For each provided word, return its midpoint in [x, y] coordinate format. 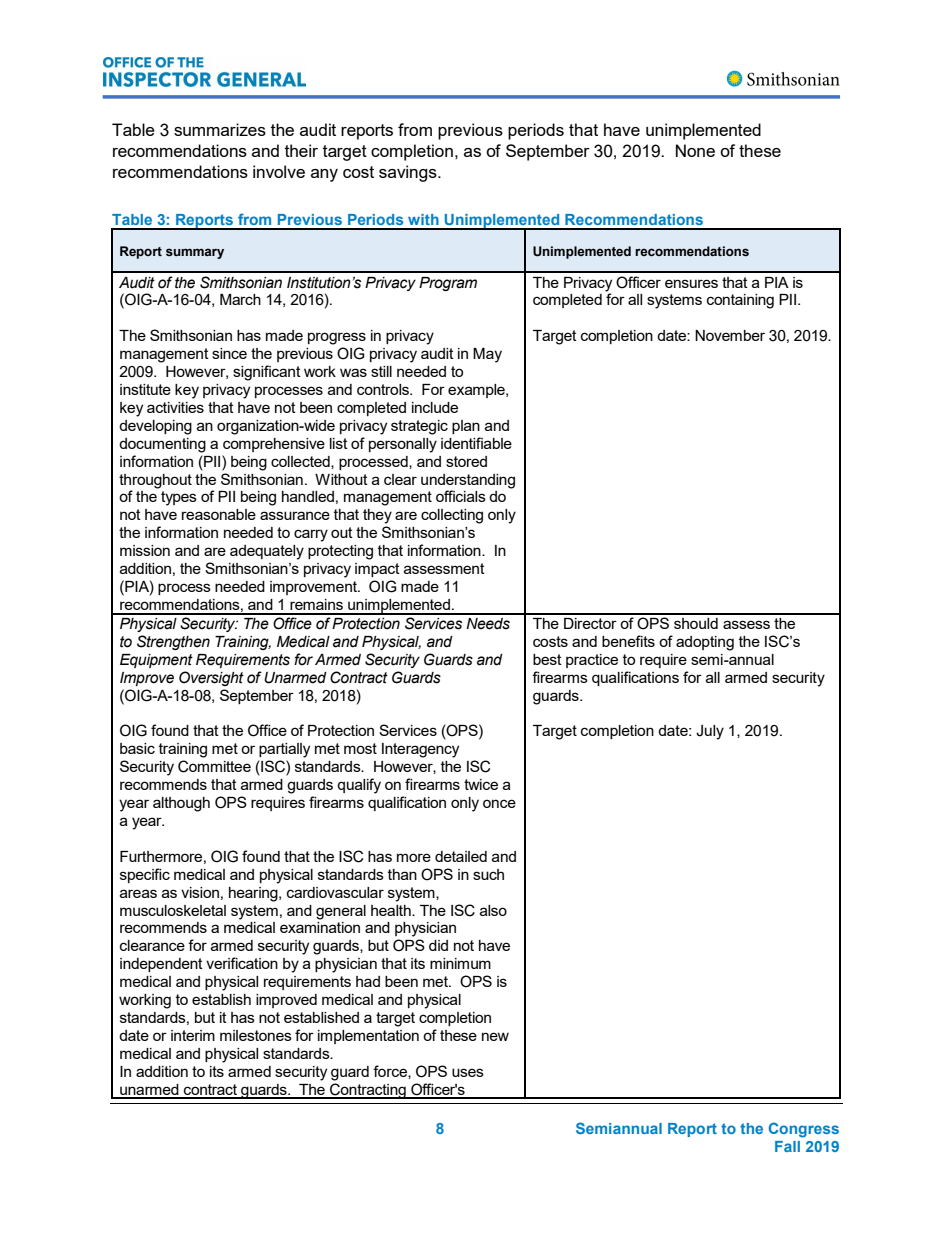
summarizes [220, 129]
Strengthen [173, 642]
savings [409, 173]
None [695, 150]
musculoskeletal [173, 910]
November [730, 335]
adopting [705, 643]
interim [193, 1035]
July [710, 732]
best [547, 659]
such [488, 874]
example [477, 391]
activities [175, 407]
